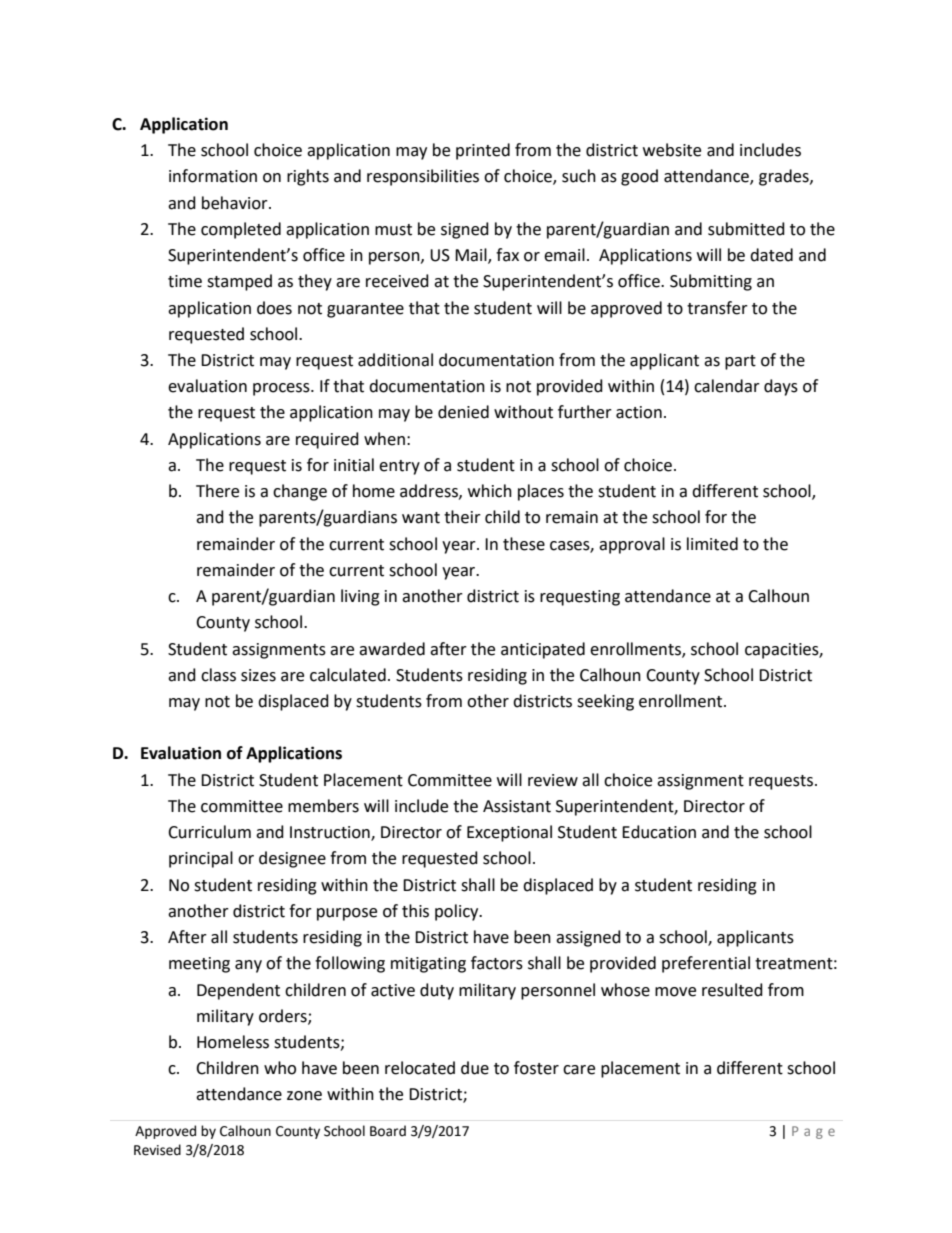 This image has width=952, height=1233. Describe the element at coordinates (213, 176) in the image. I see `information` at that location.
